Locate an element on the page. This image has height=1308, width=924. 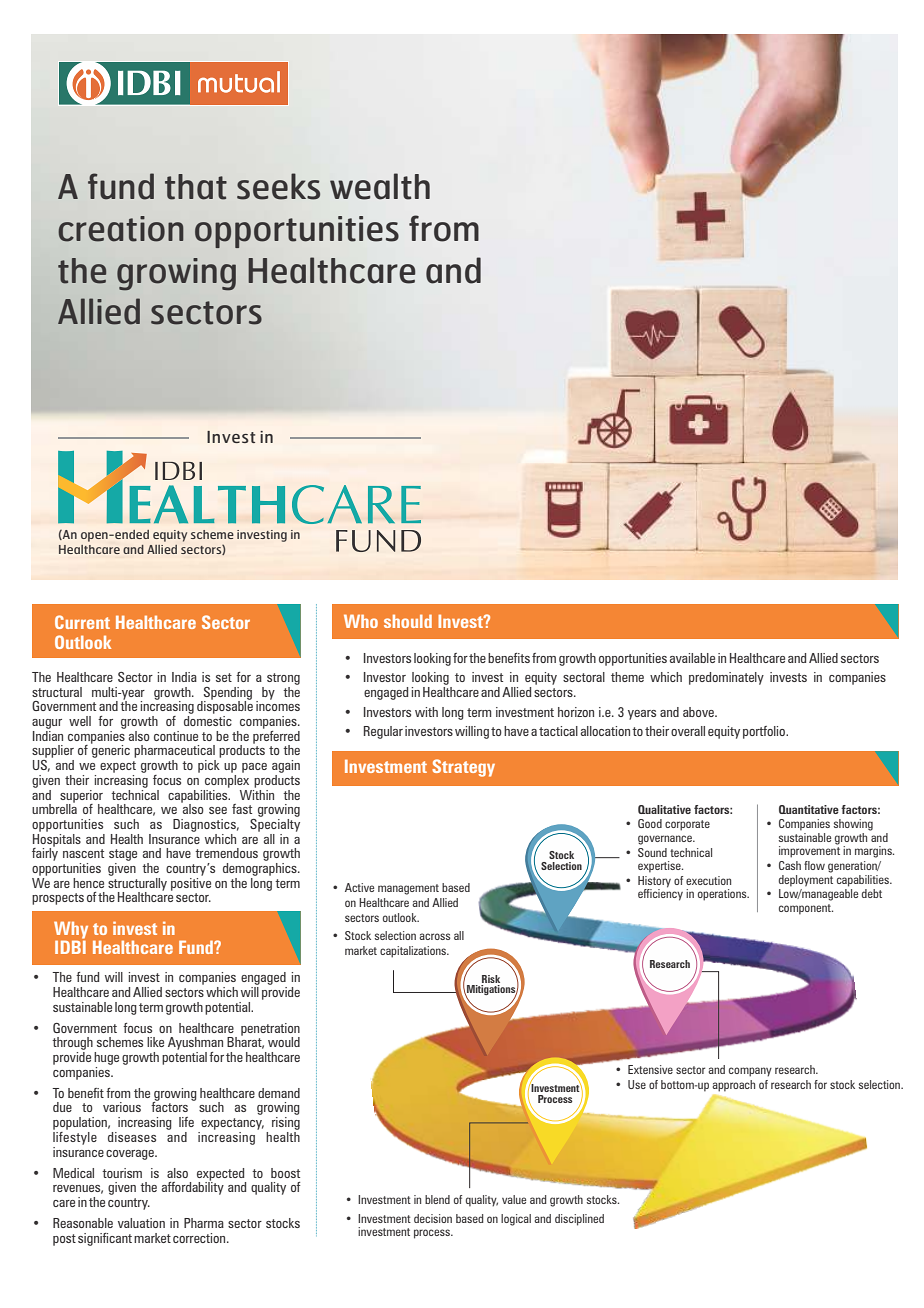
seeks is located at coordinates (278, 186).
